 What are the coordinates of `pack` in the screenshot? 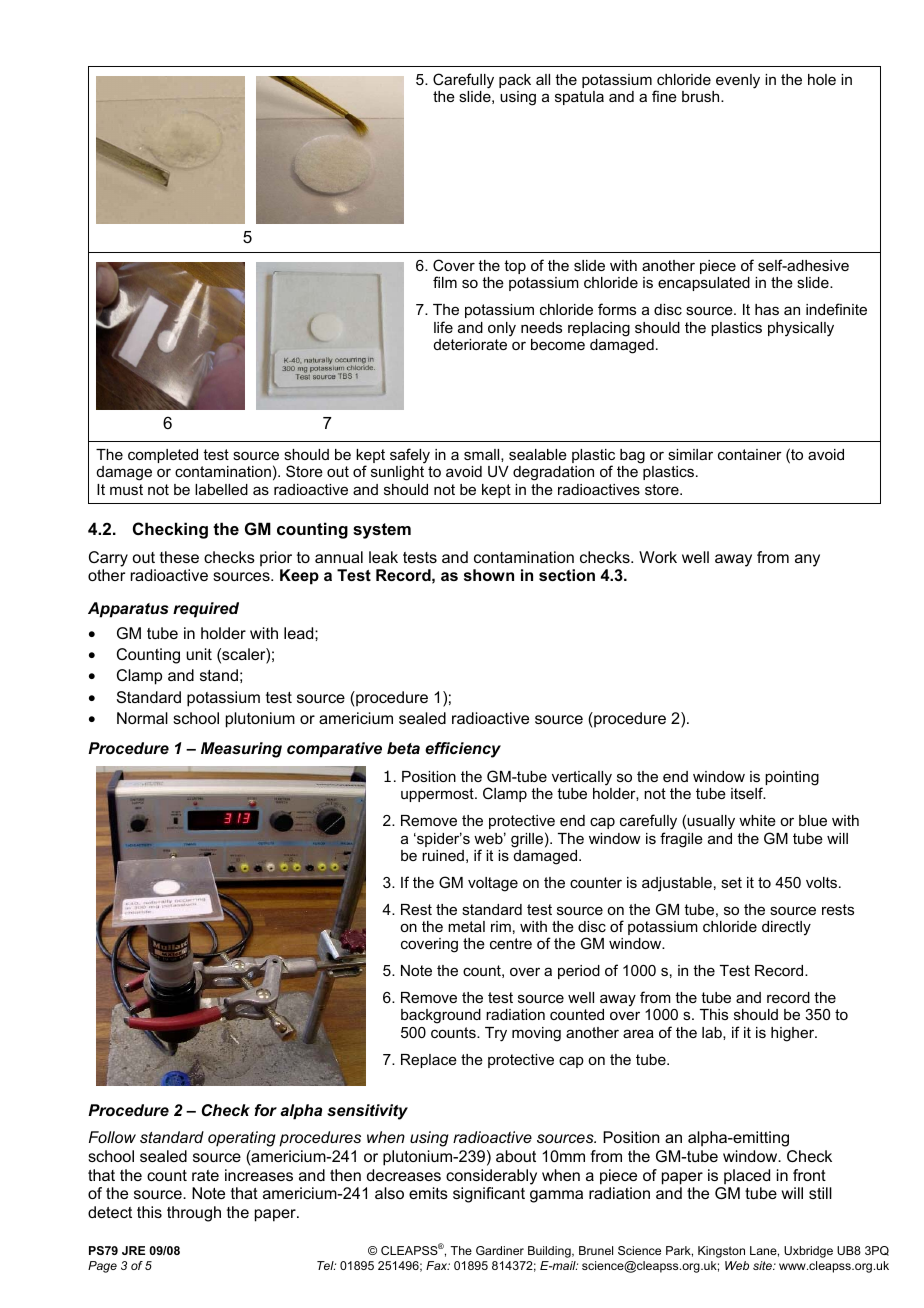 It's located at (515, 81).
